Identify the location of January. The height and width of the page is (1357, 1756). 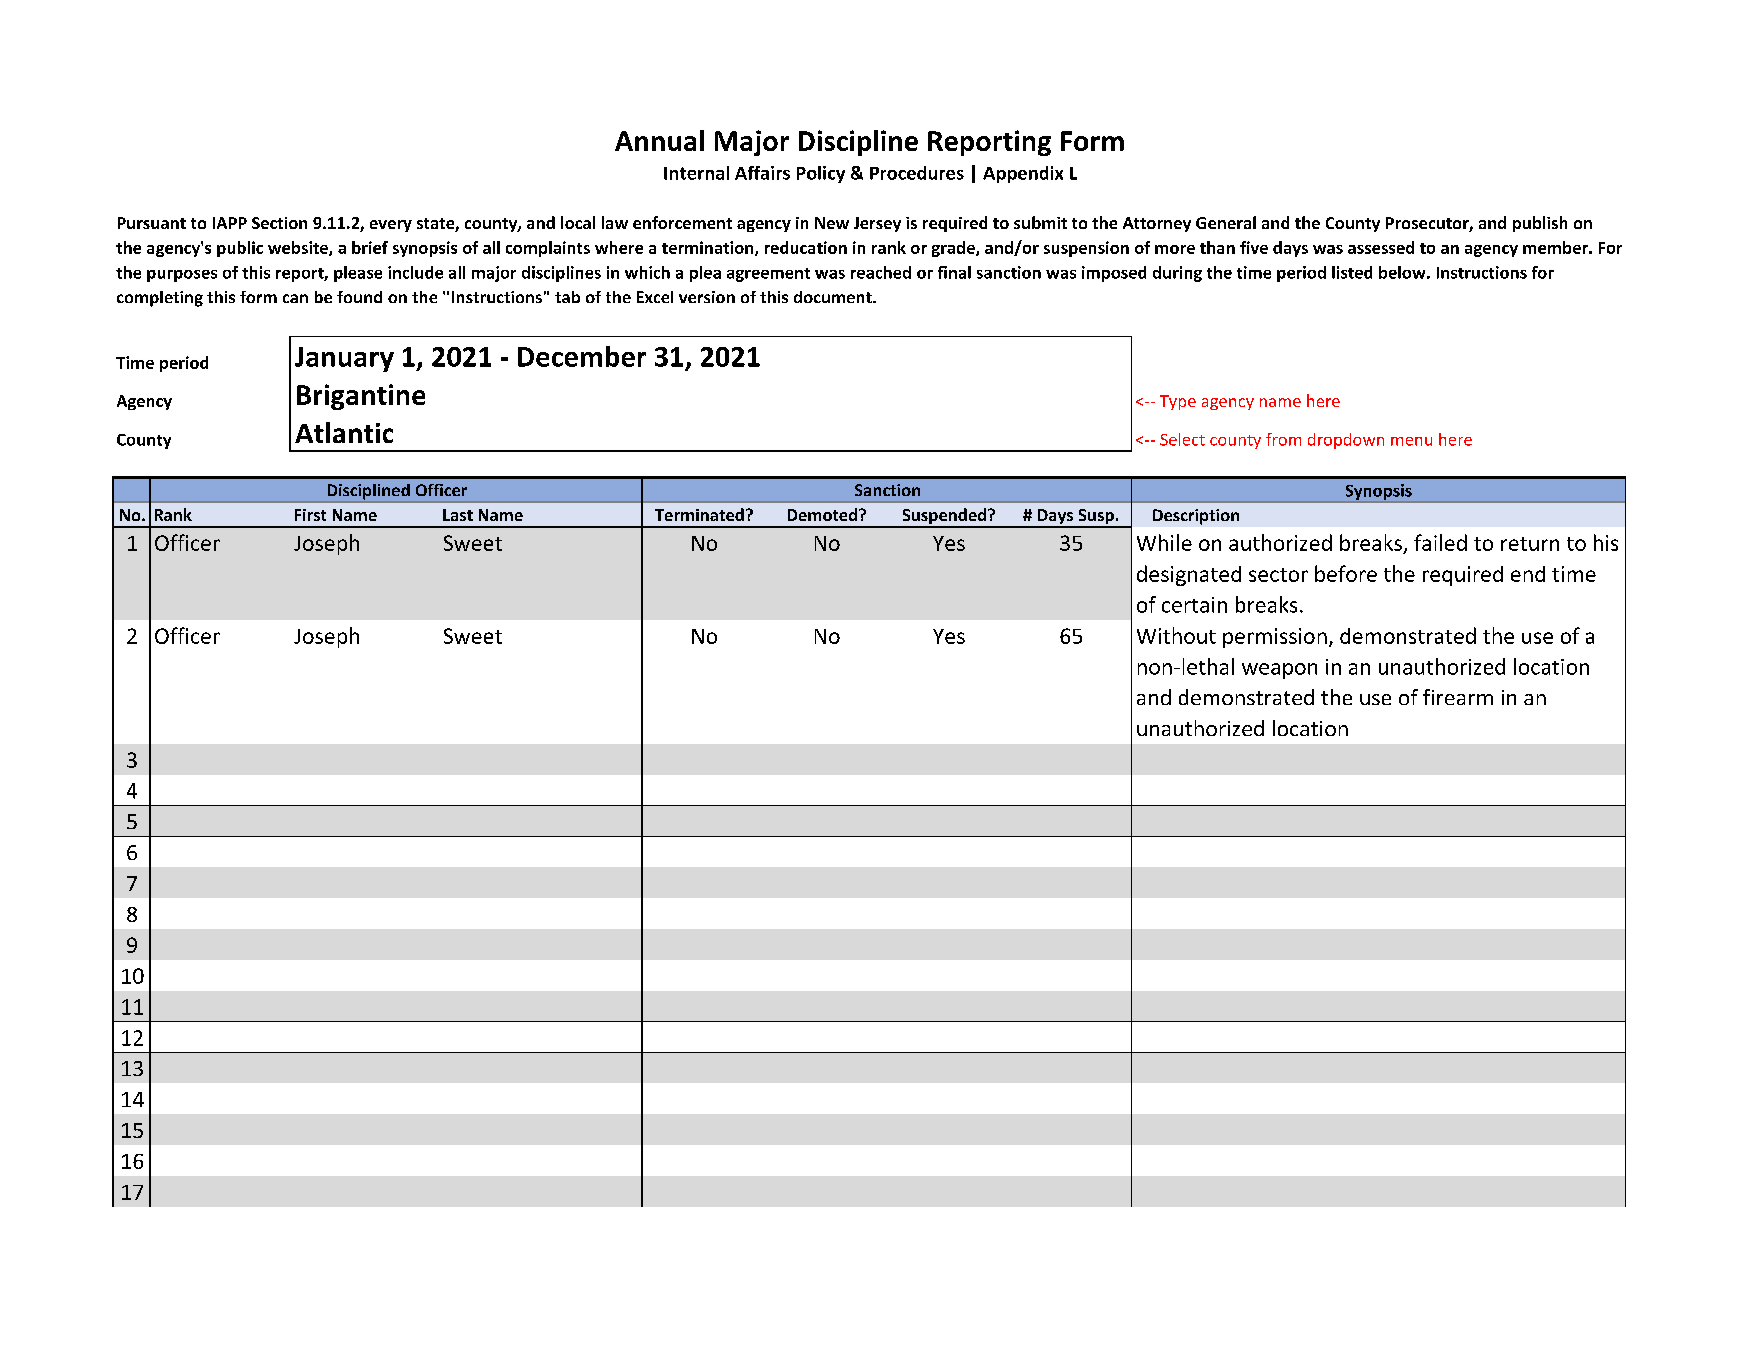
(344, 359).
